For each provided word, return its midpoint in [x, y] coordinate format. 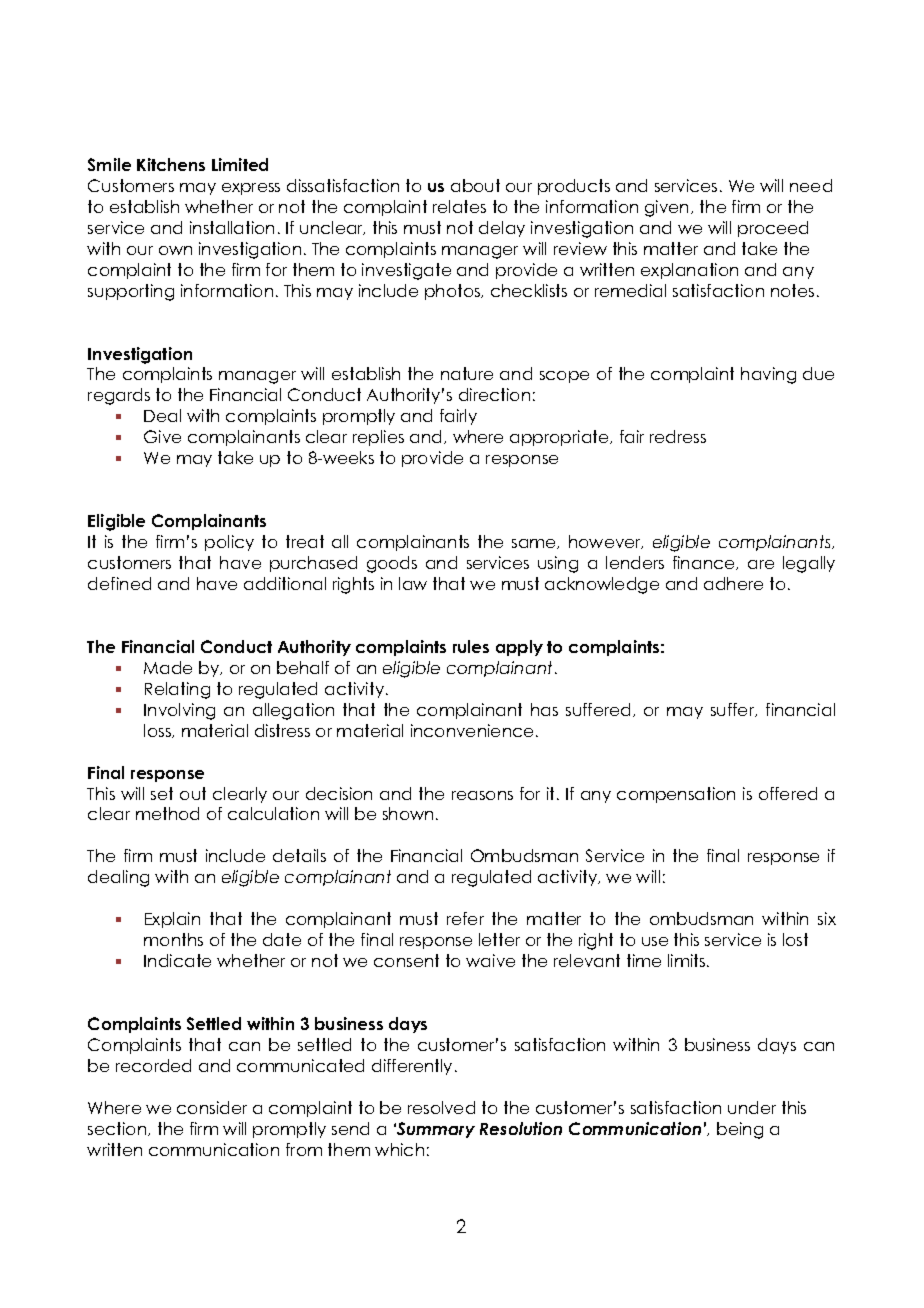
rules [471, 646]
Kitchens [171, 164]
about [475, 185]
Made [168, 667]
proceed [773, 229]
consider [212, 1107]
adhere [733, 583]
